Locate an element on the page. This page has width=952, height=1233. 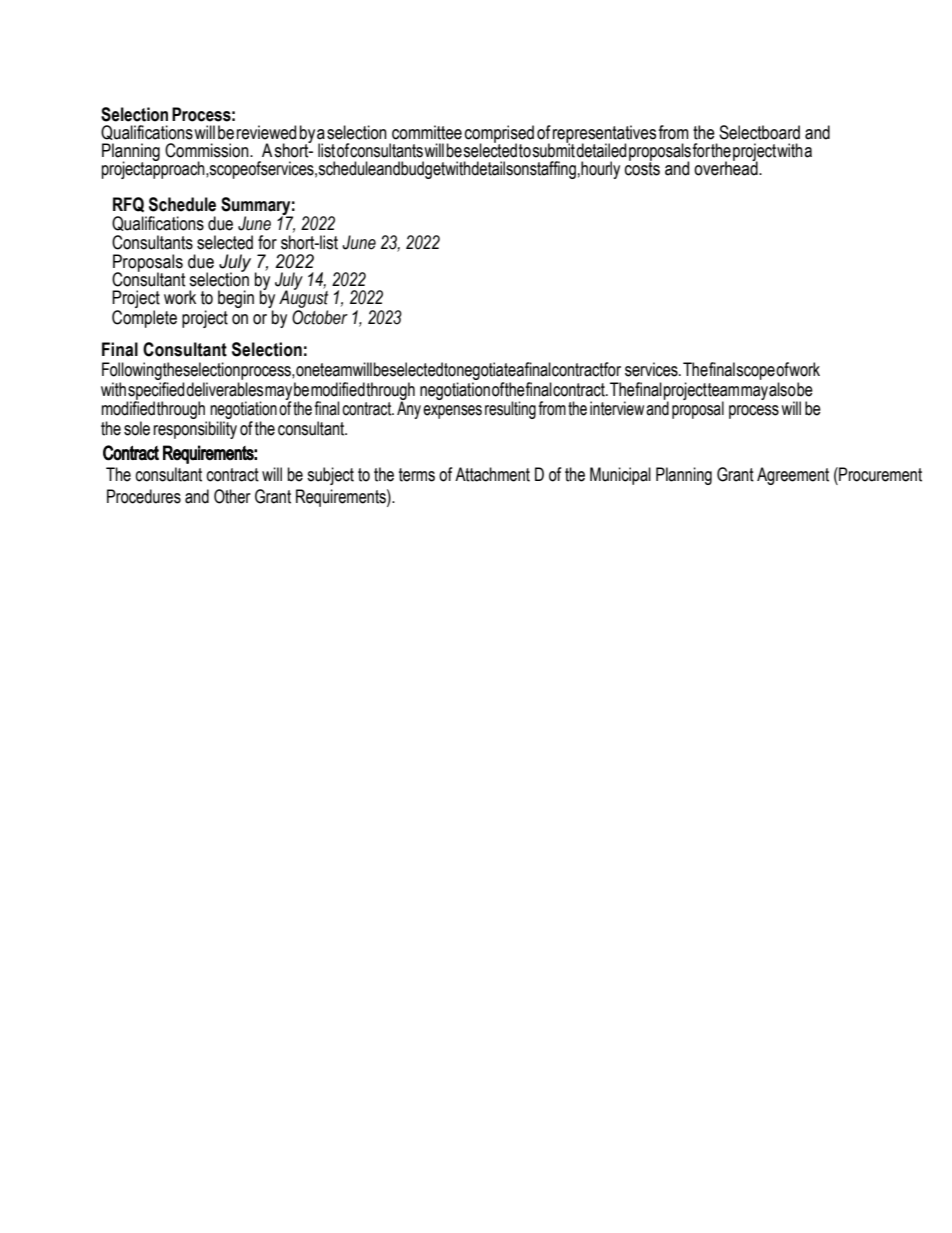
overhead is located at coordinates (727, 168).
